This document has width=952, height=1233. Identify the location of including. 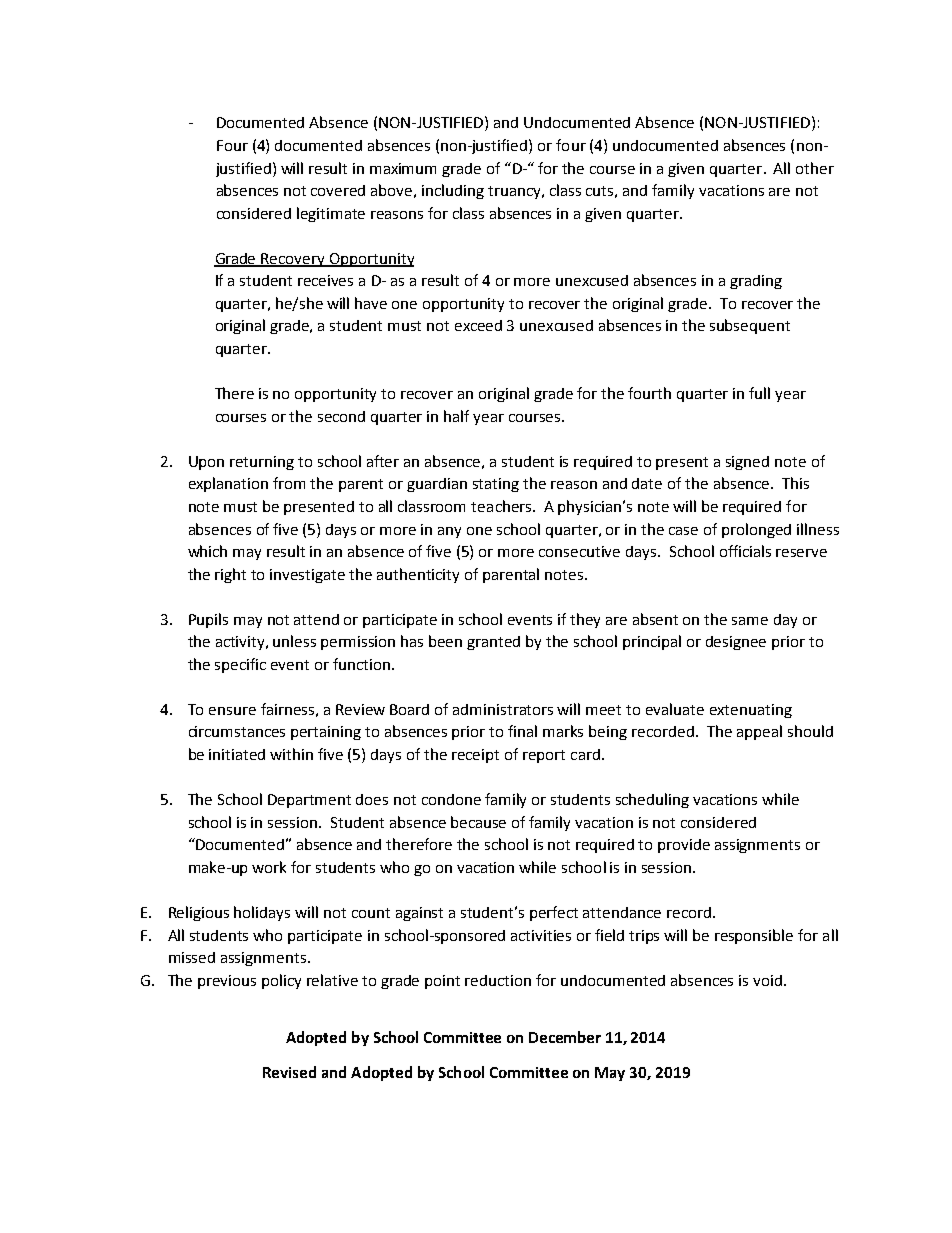
(453, 191).
